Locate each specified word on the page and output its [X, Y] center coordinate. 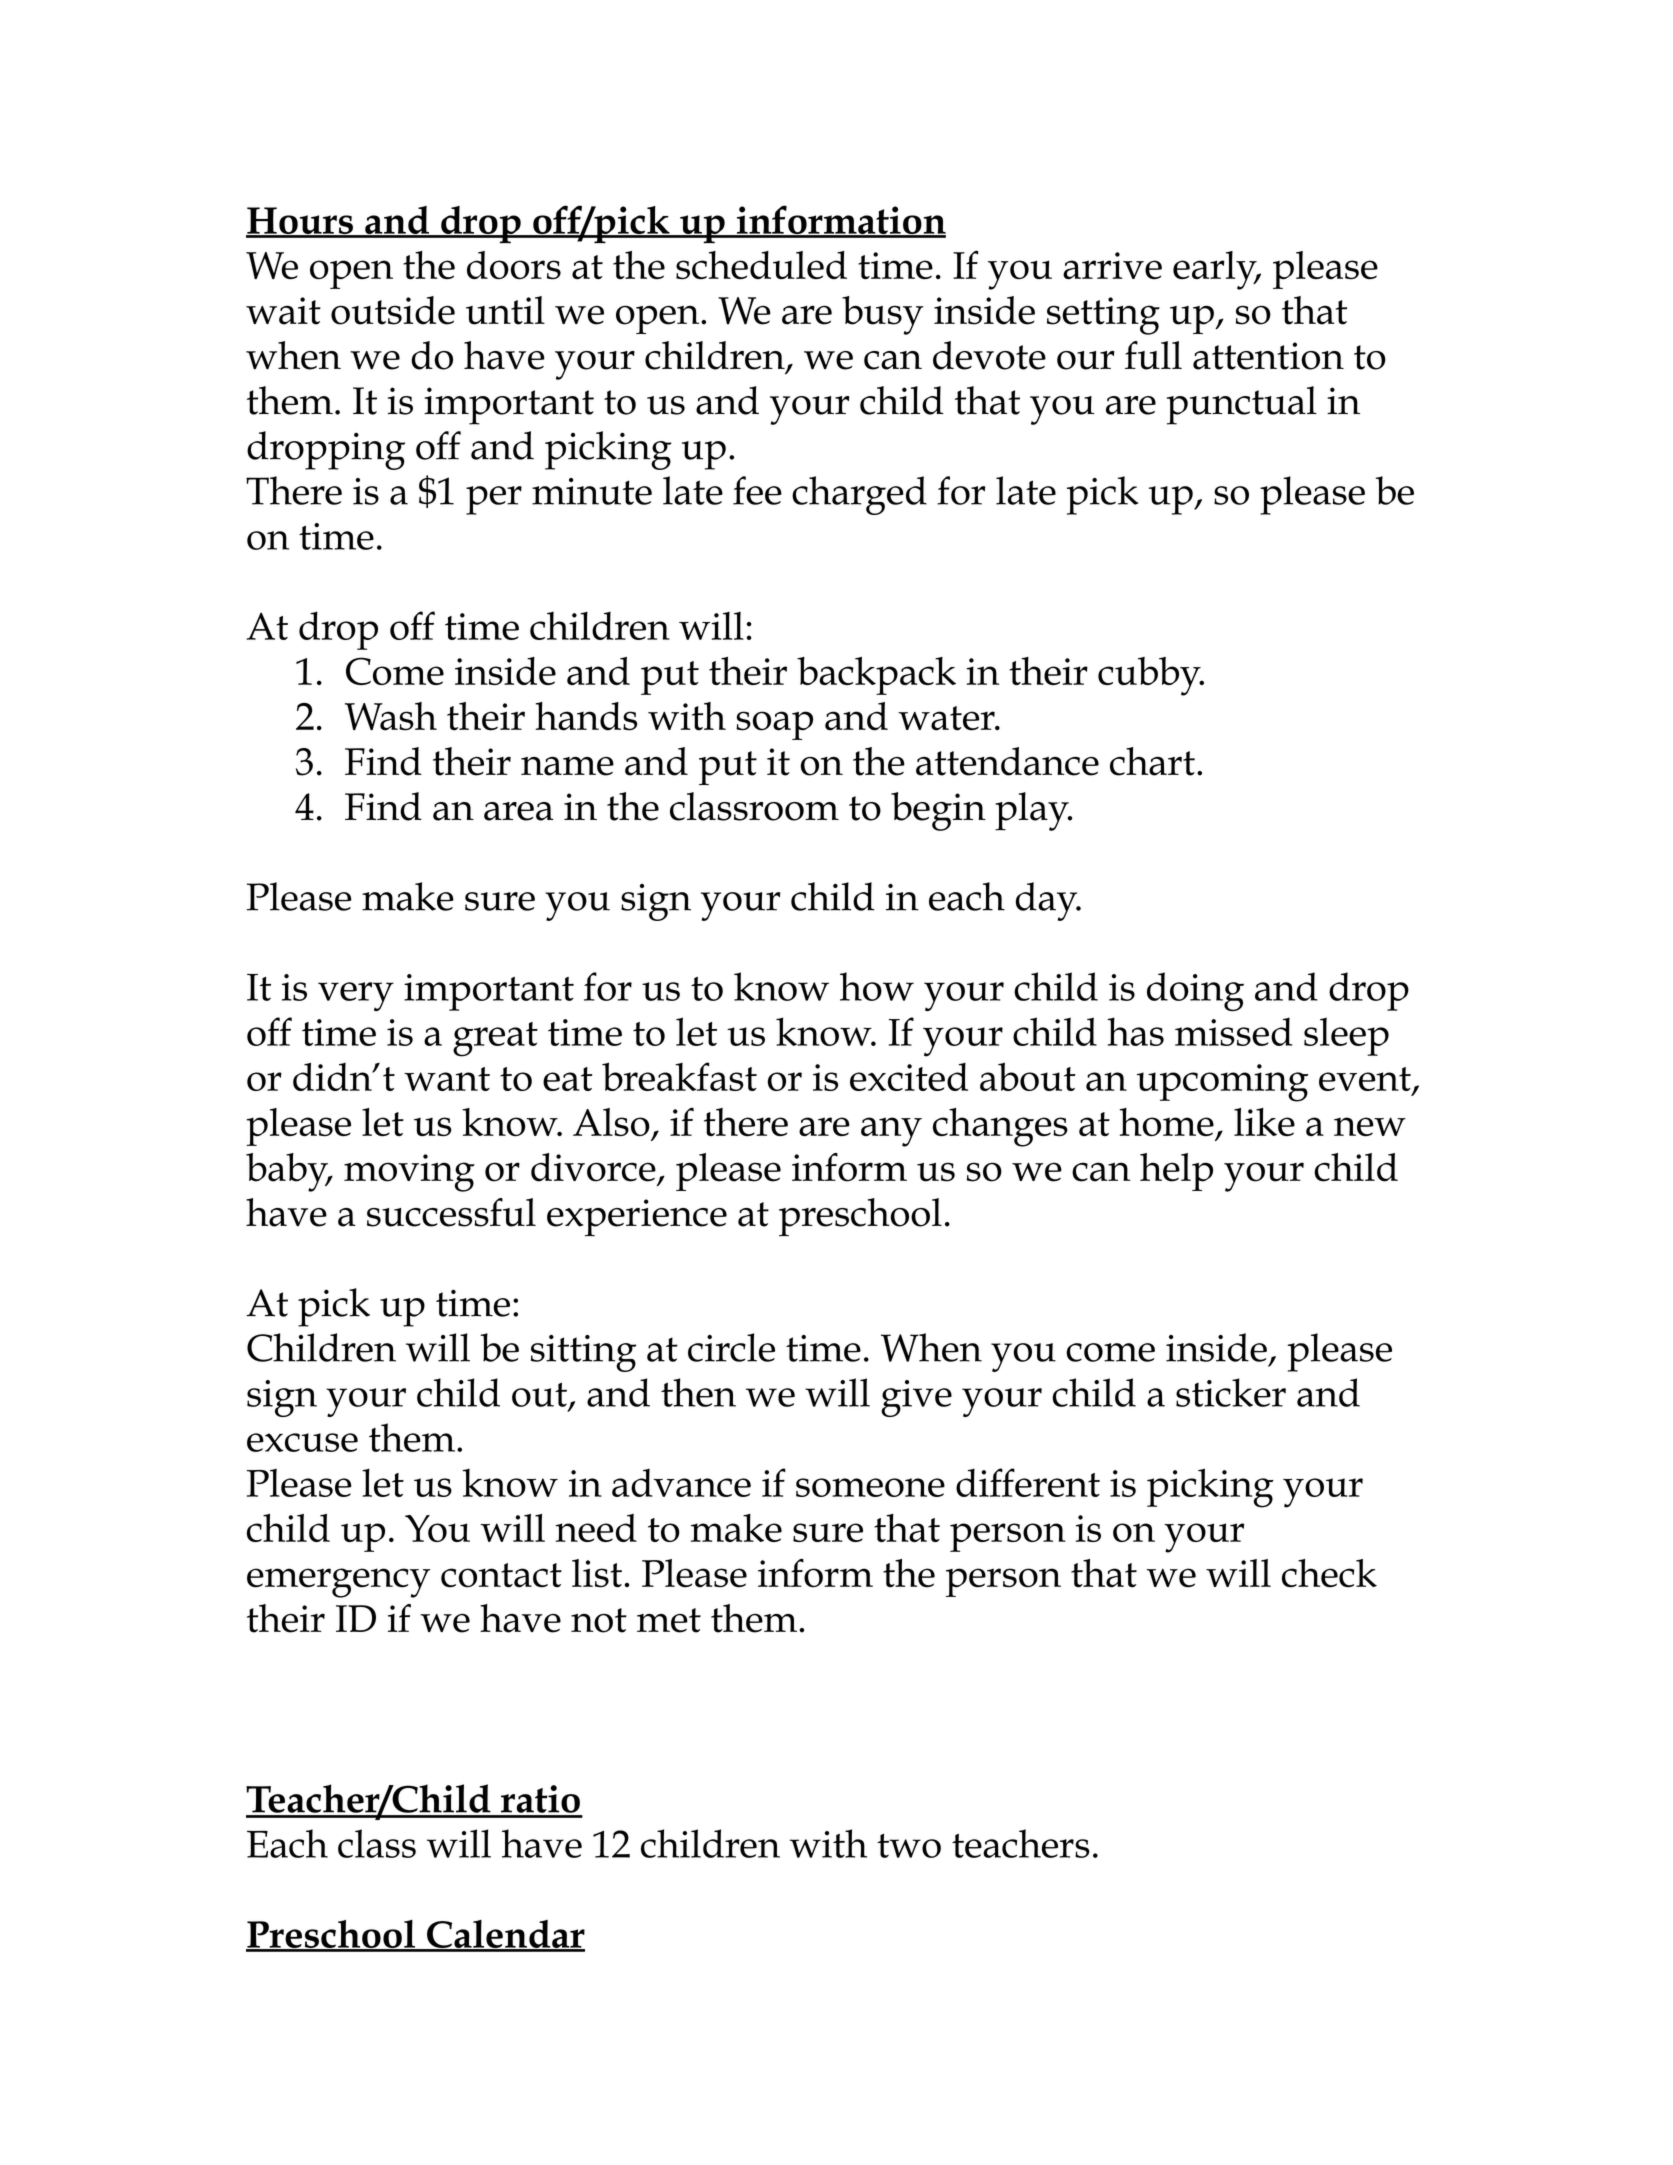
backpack [876, 676]
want [447, 1079]
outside [393, 310]
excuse [302, 1442]
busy [883, 315]
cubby [1150, 676]
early [1216, 270]
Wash [391, 716]
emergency [339, 1583]
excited [909, 1077]
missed [1233, 1031]
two [909, 1846]
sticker [1231, 1392]
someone [870, 1487]
